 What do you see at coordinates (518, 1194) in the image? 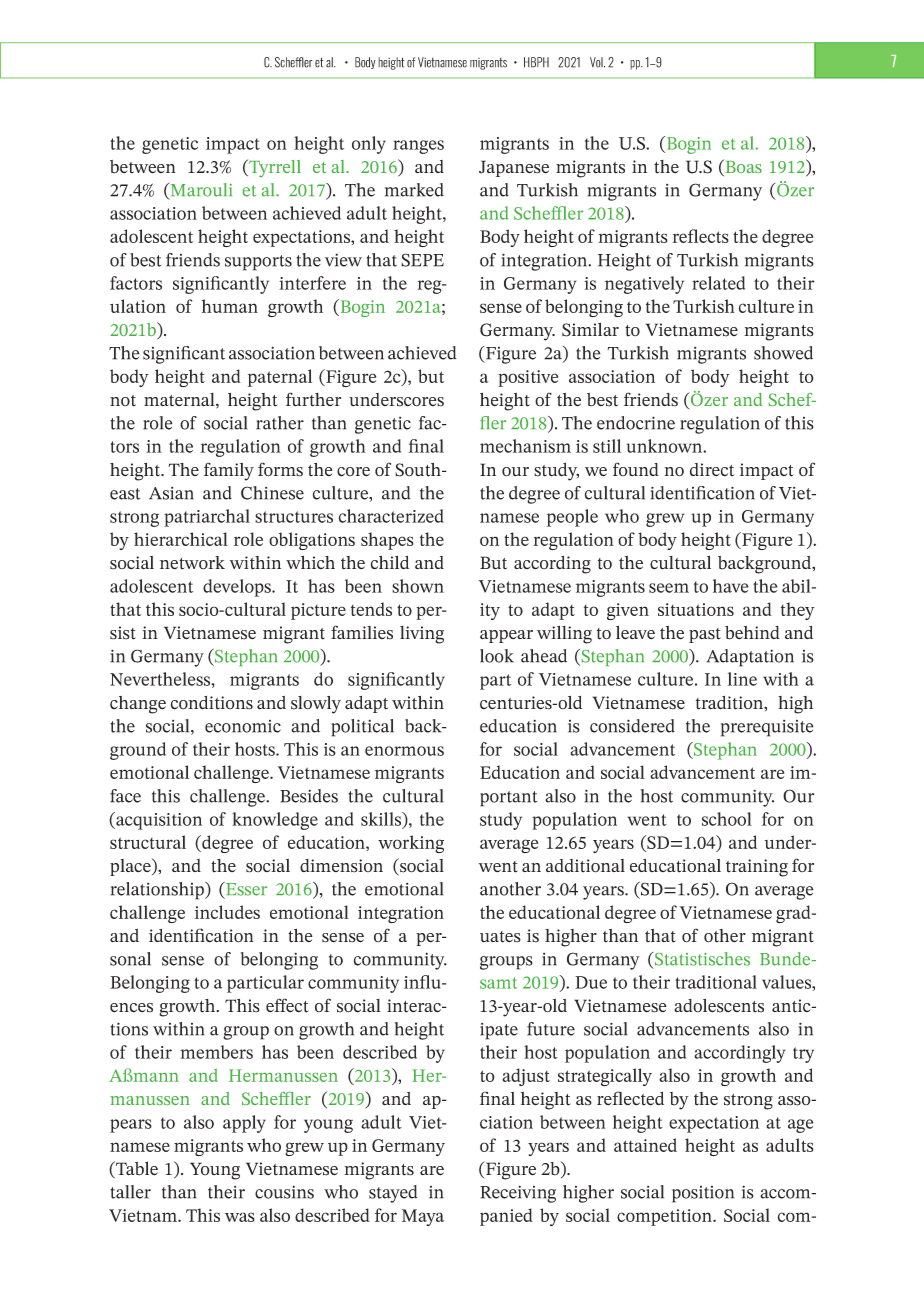
I see `Receiving` at bounding box center [518, 1194].
